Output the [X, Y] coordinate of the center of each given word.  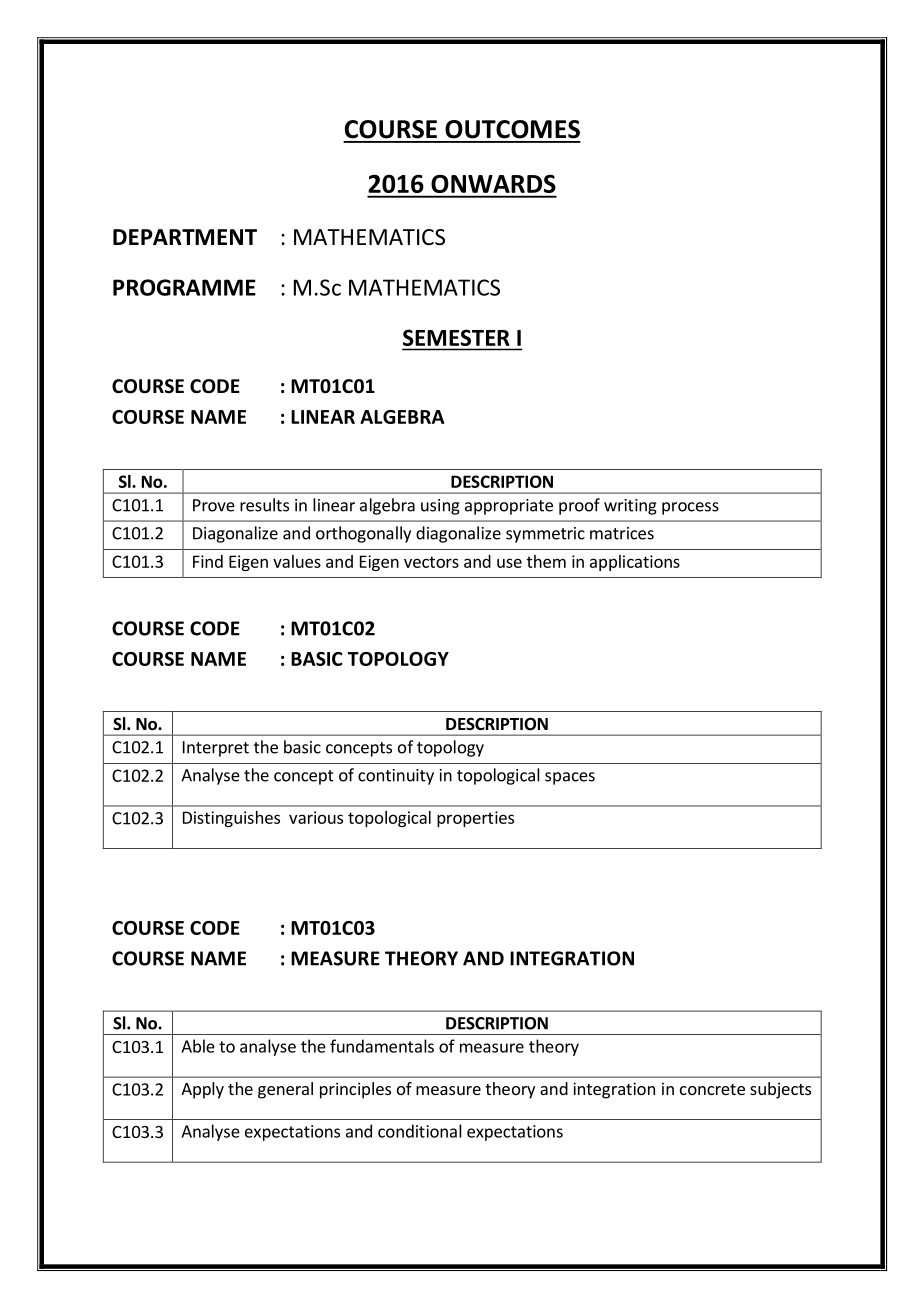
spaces [570, 778]
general [285, 1090]
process [690, 508]
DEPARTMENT [185, 237]
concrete [712, 1089]
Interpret [216, 749]
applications [635, 563]
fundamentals [382, 1046]
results [264, 505]
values [297, 561]
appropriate [509, 507]
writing [630, 507]
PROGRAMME [184, 287]
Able [198, 1046]
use [509, 563]
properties [475, 819]
